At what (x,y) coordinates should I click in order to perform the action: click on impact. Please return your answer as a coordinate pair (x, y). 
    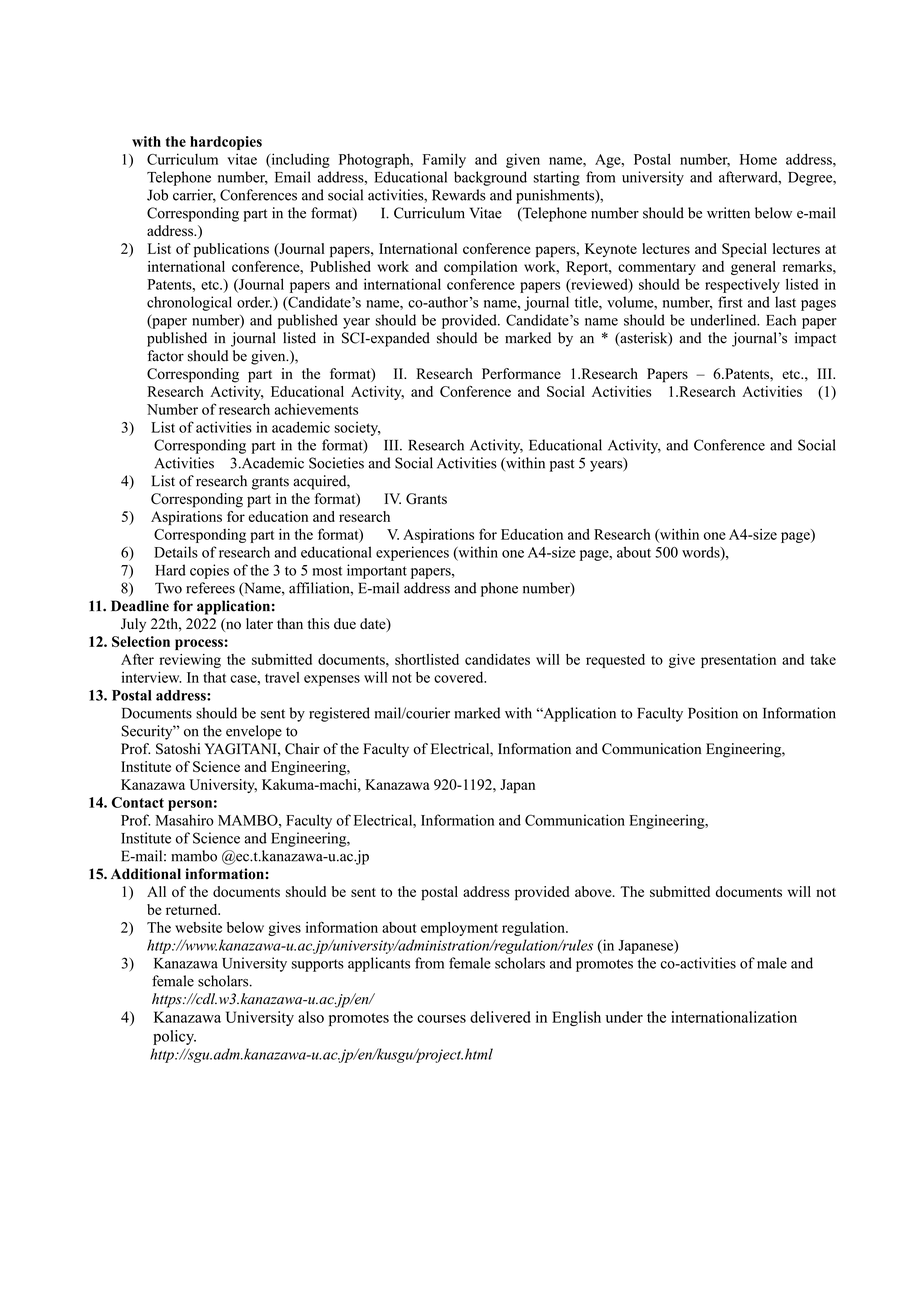
    Looking at the image, I should click on (815, 339).
